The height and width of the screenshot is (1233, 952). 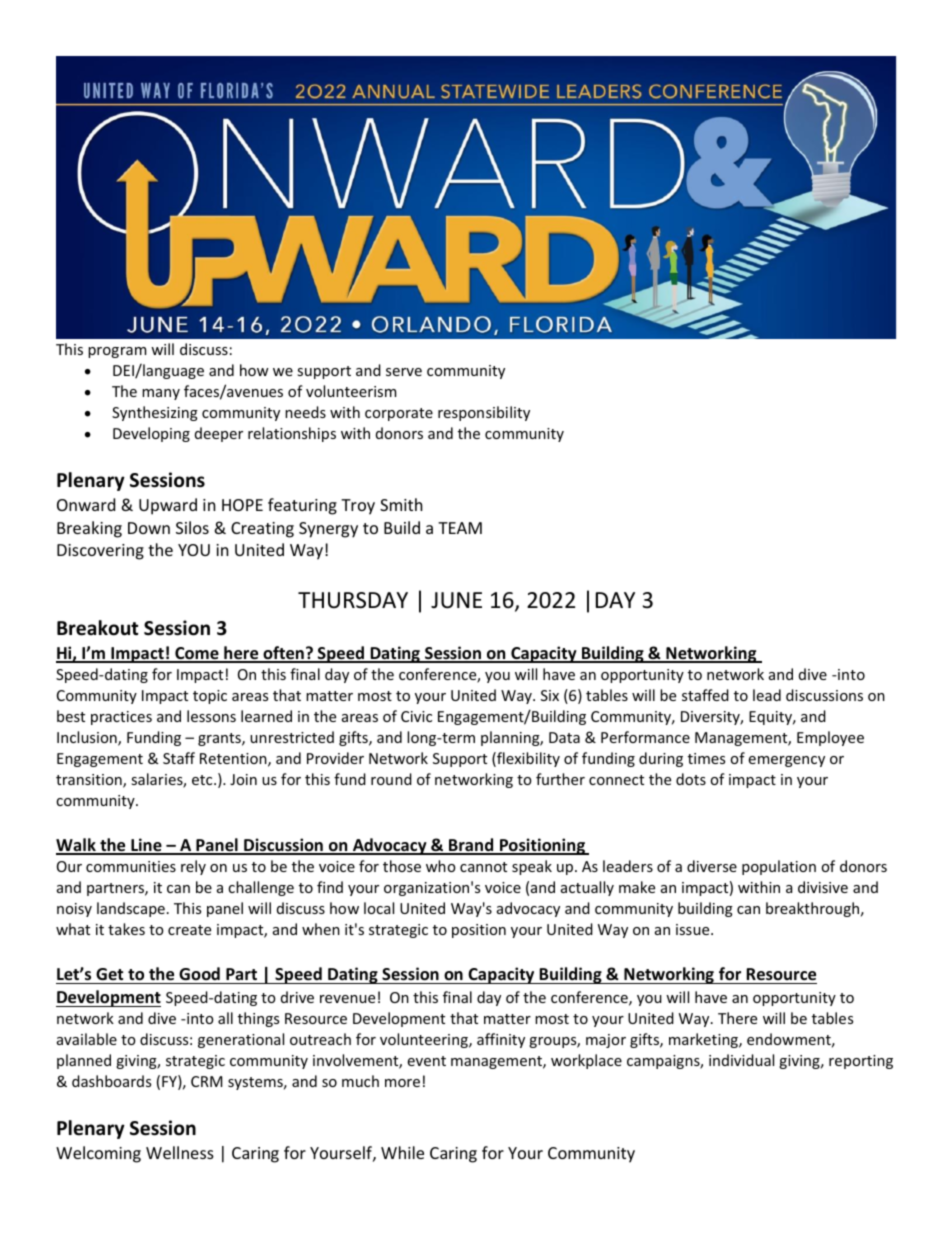 I want to click on Come, so click(x=197, y=654).
